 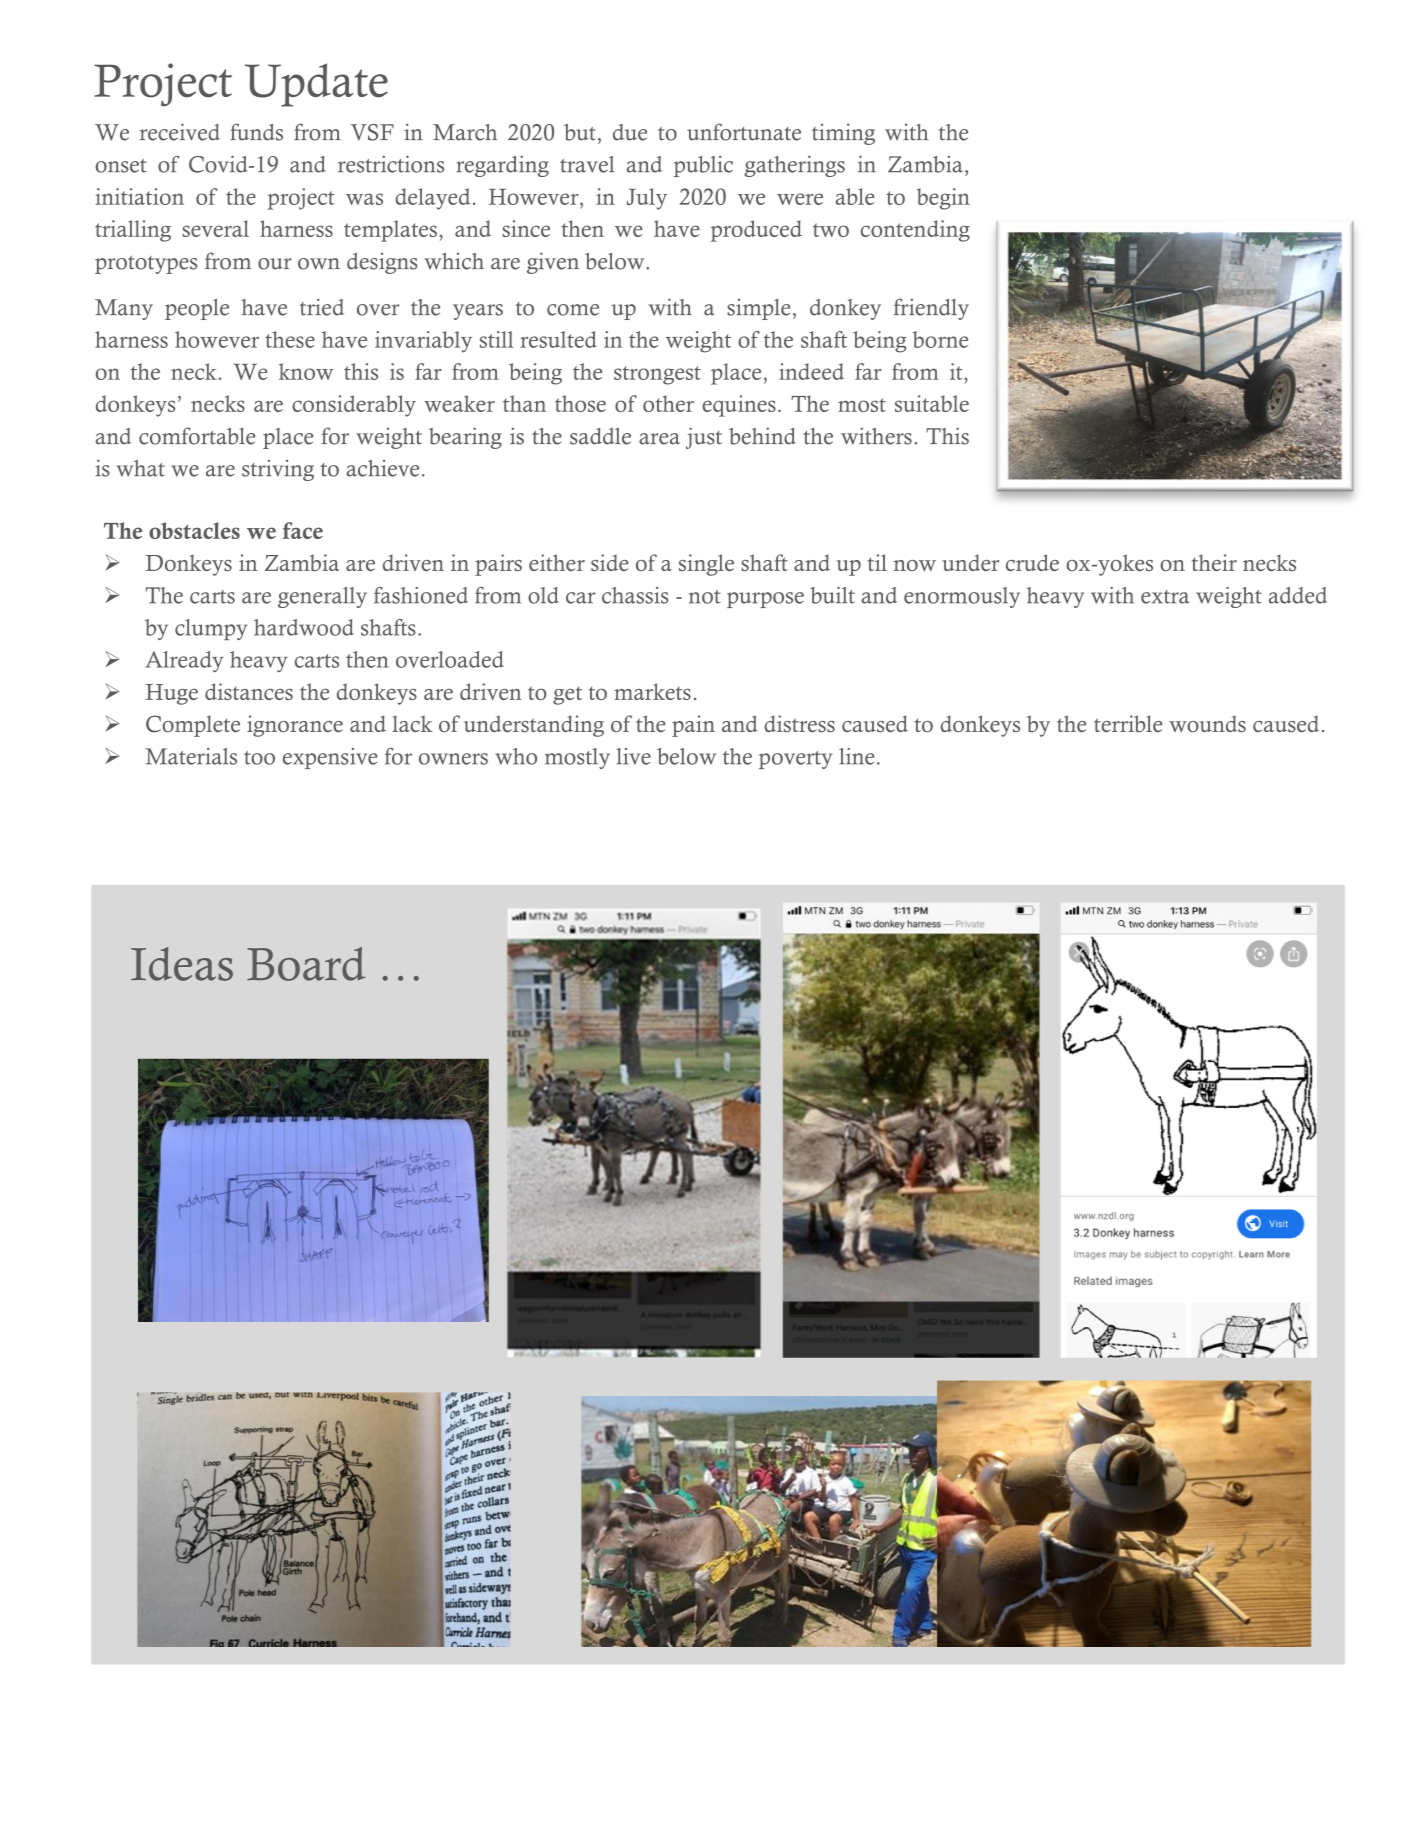 I want to click on line, so click(x=857, y=756).
